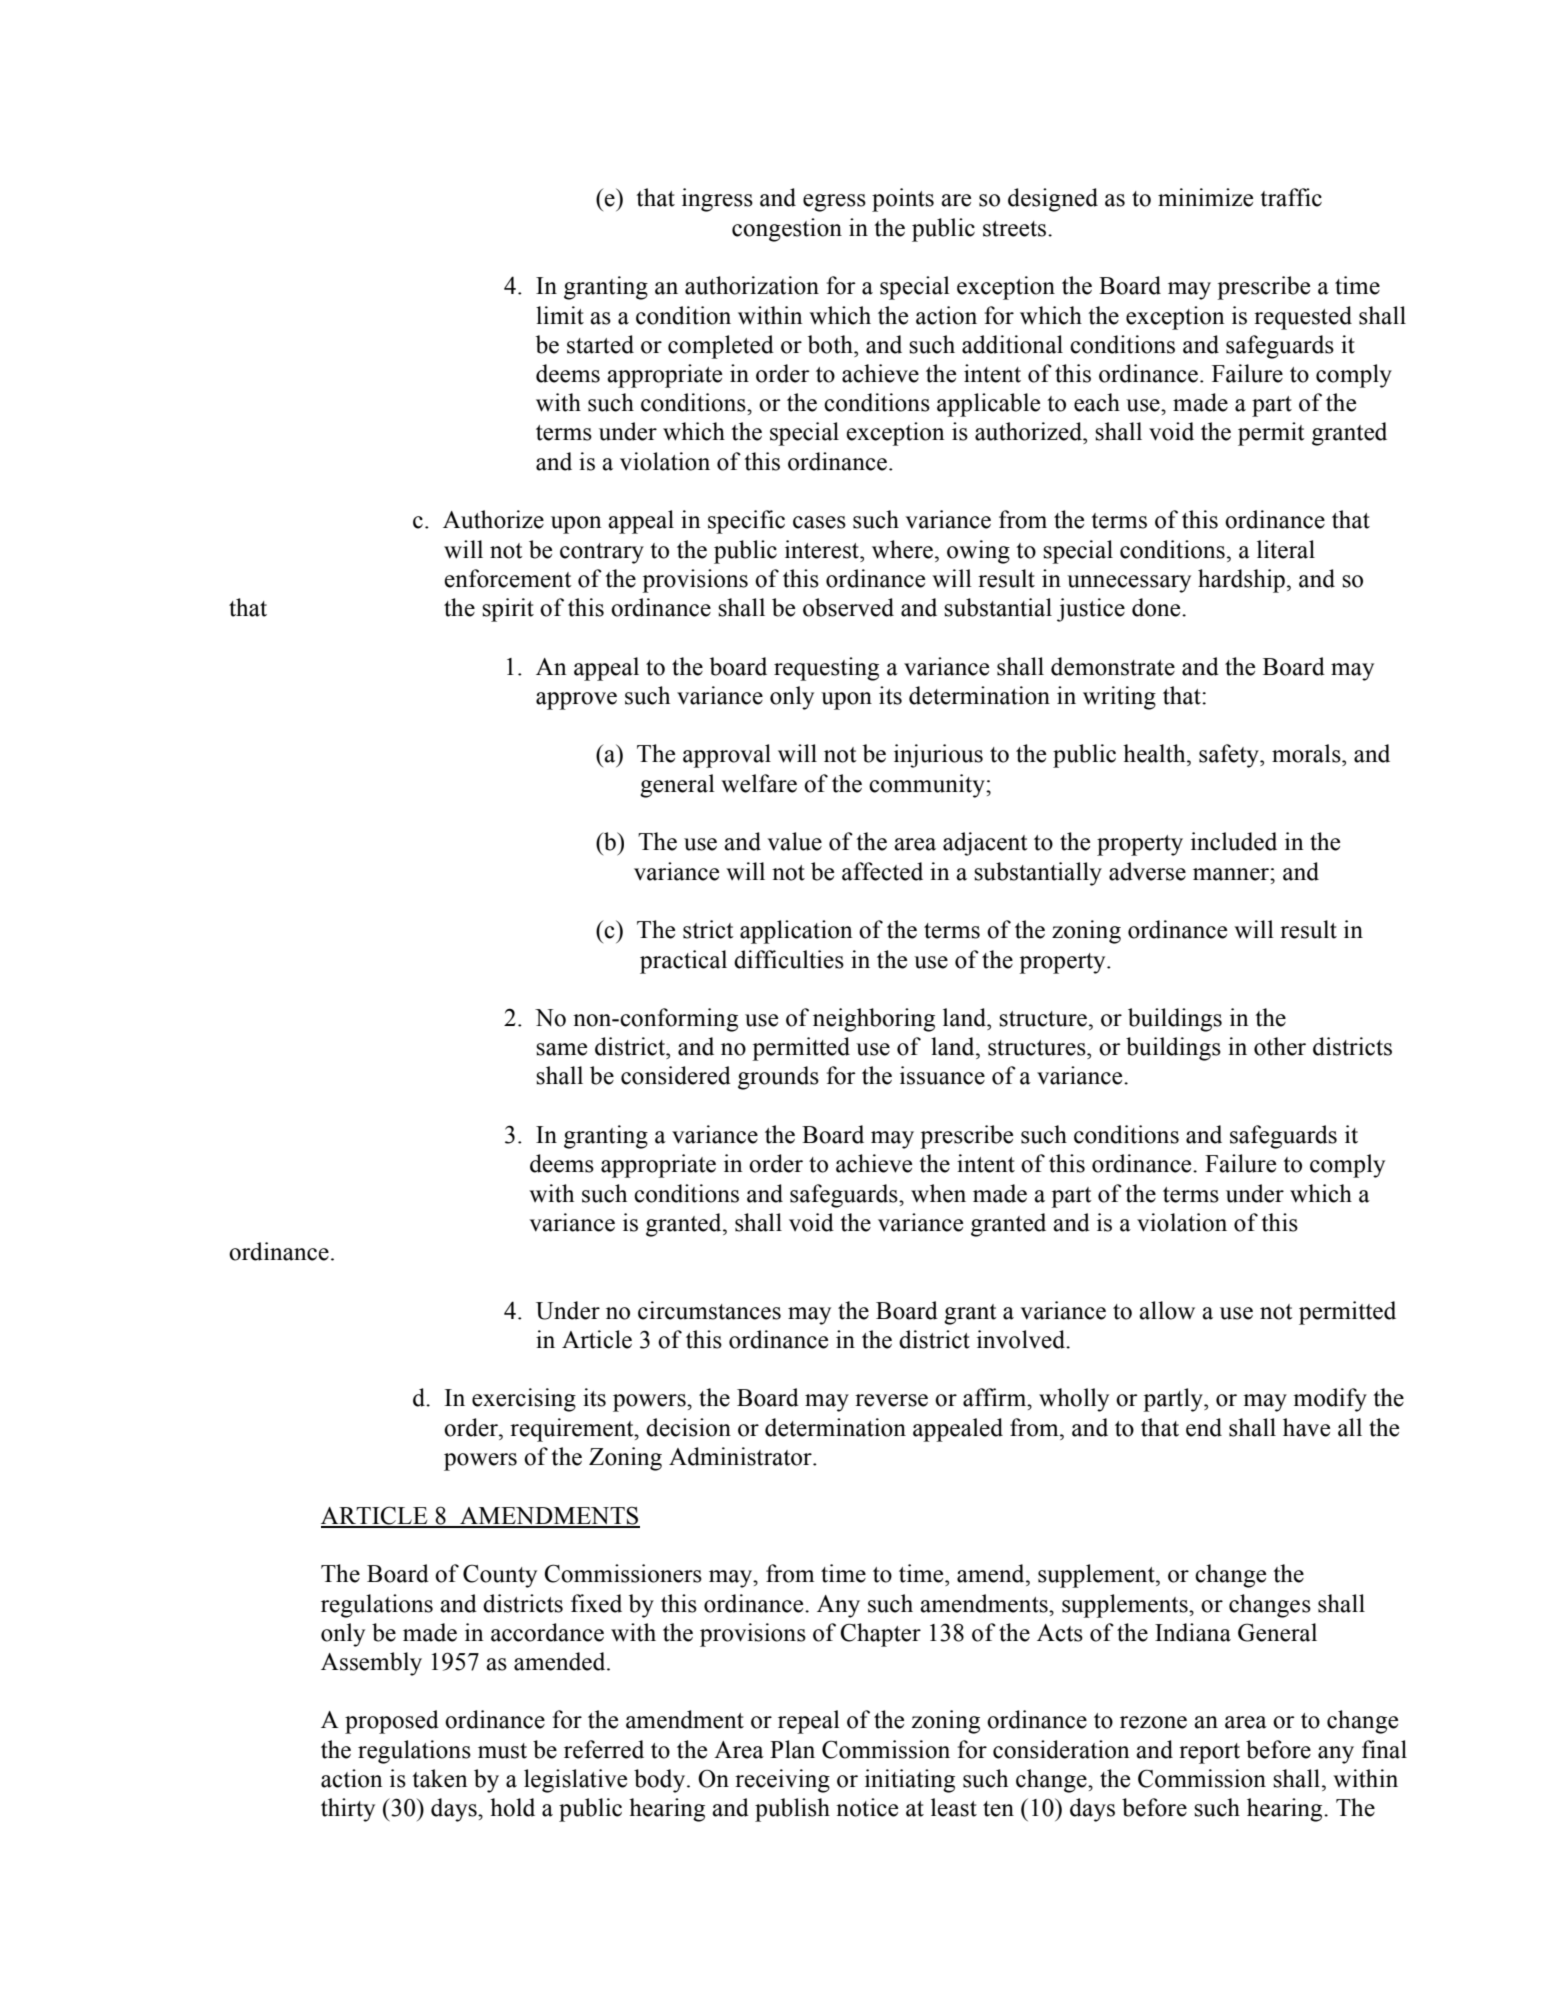 Image resolution: width=1558 pixels, height=2016 pixels. What do you see at coordinates (502, 1751) in the document?
I see `must` at bounding box center [502, 1751].
